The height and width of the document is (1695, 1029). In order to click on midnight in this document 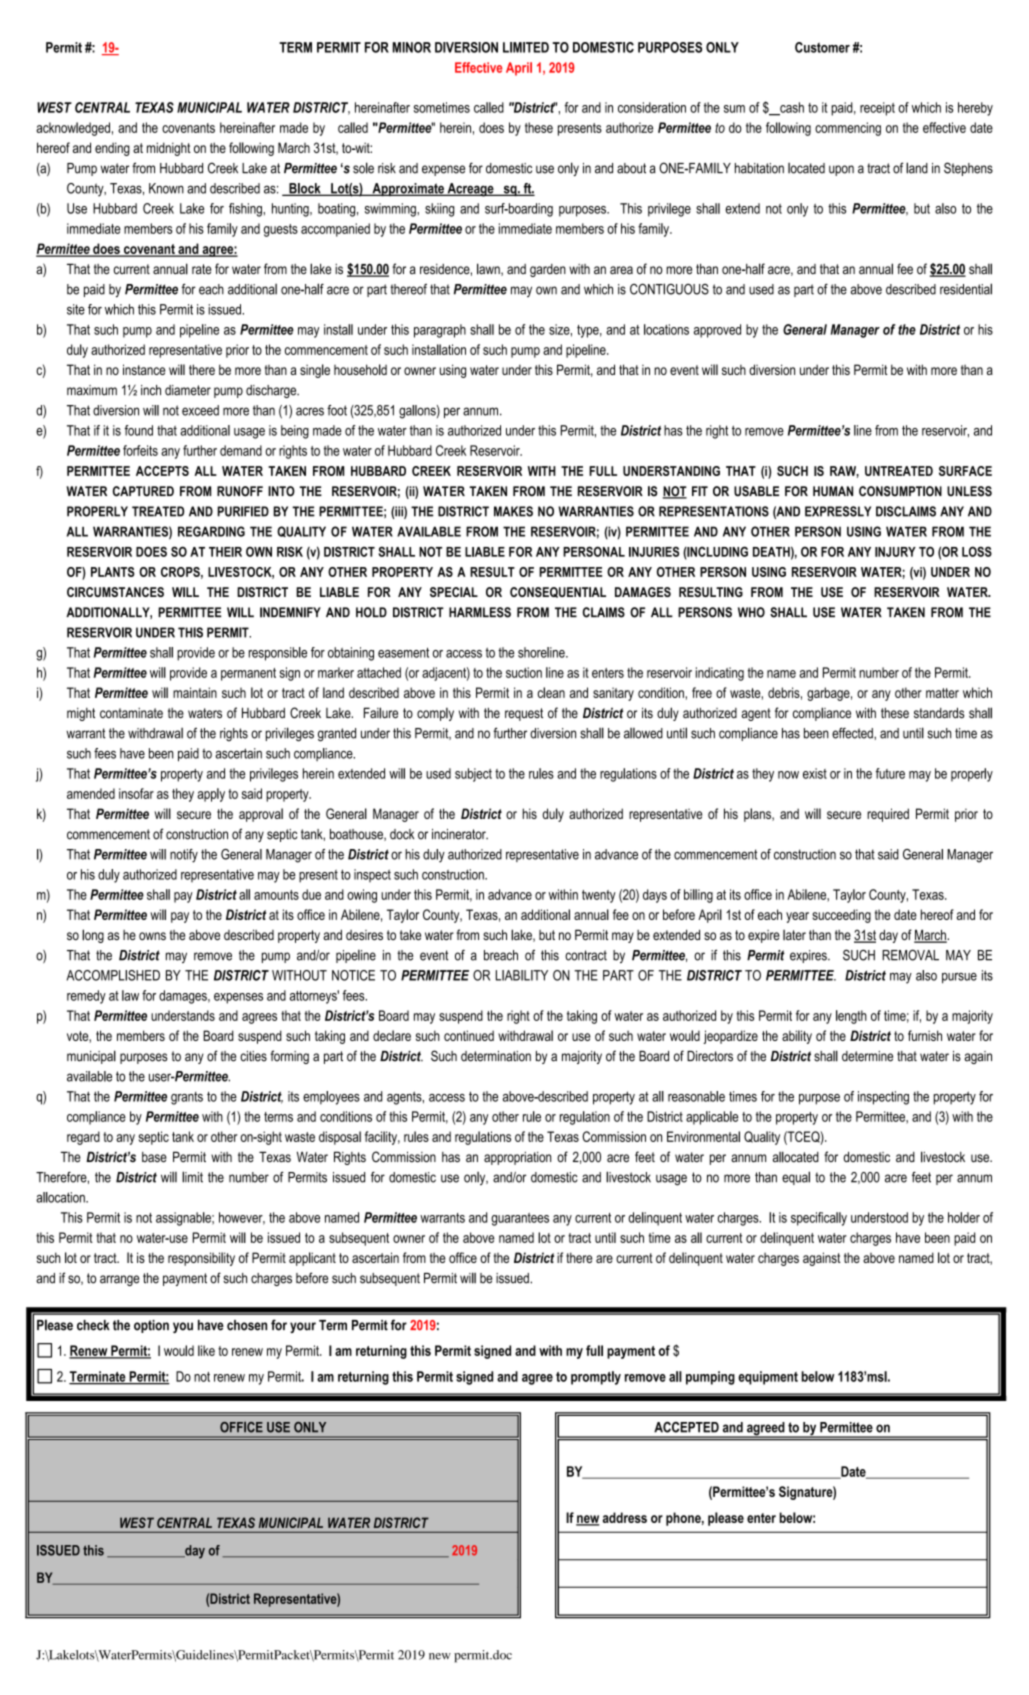, I will do `click(169, 149)`.
